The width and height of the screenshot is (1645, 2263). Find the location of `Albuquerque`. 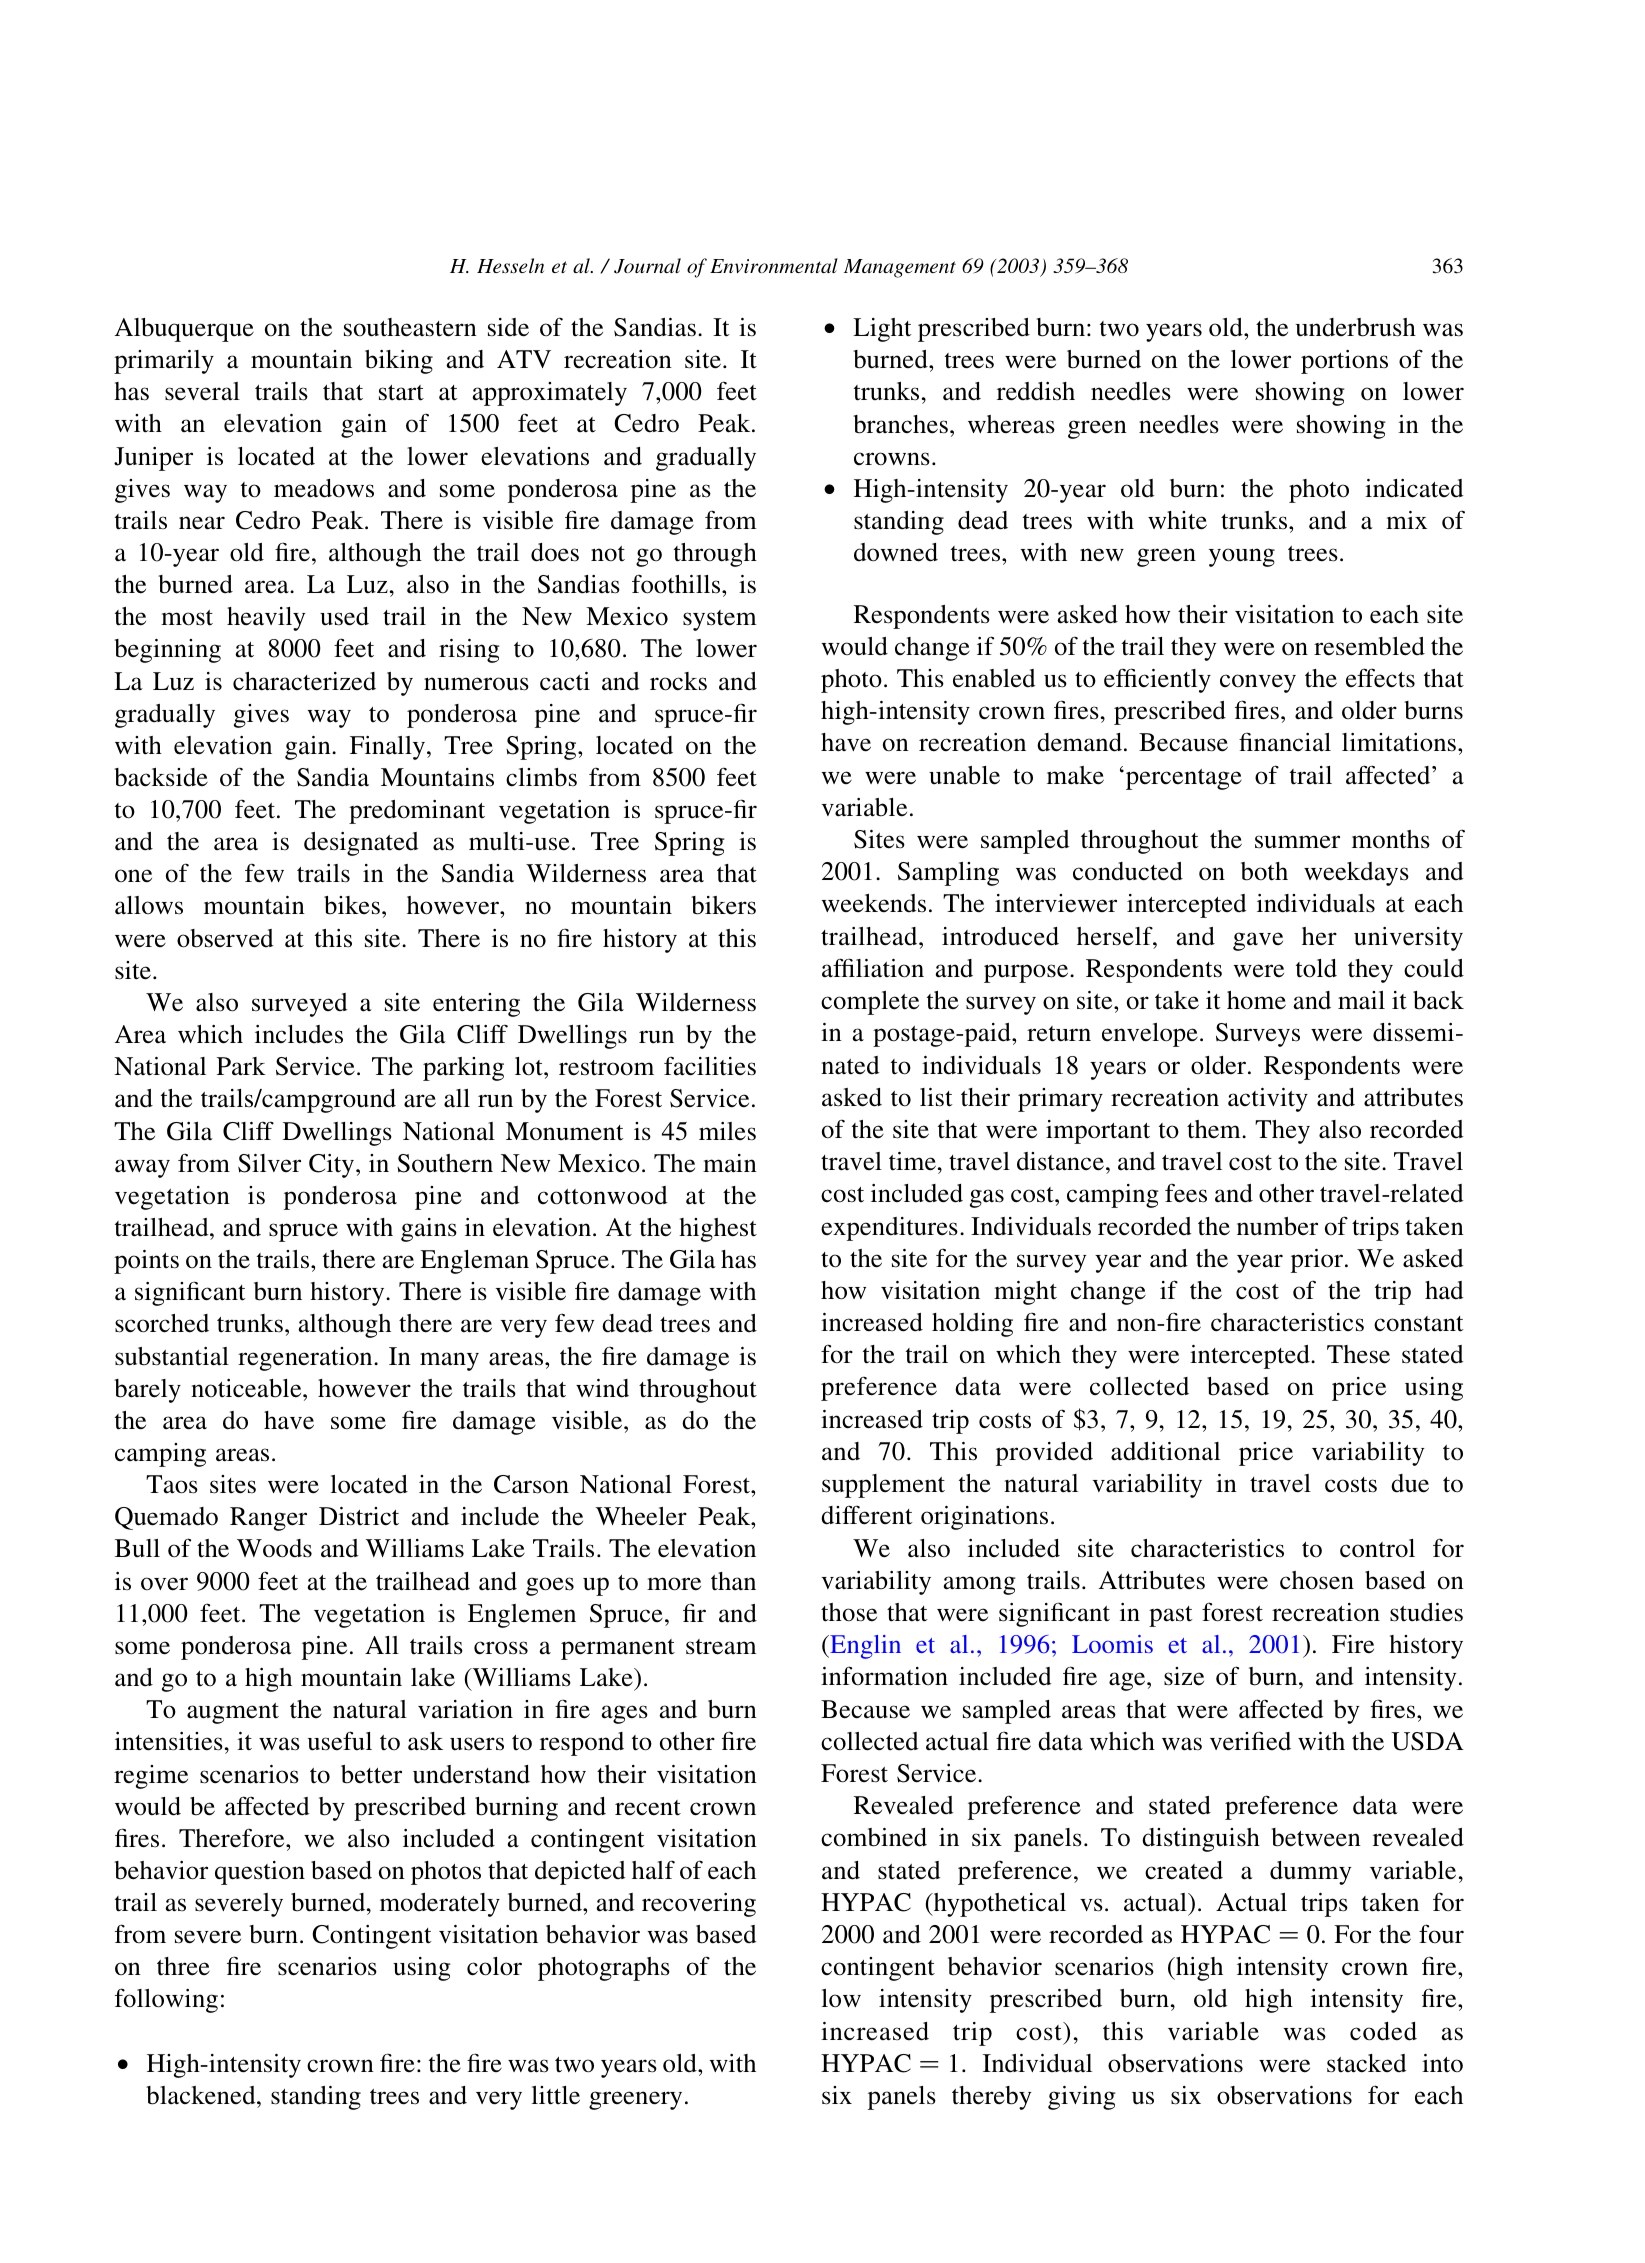

Albuquerque is located at coordinates (184, 330).
